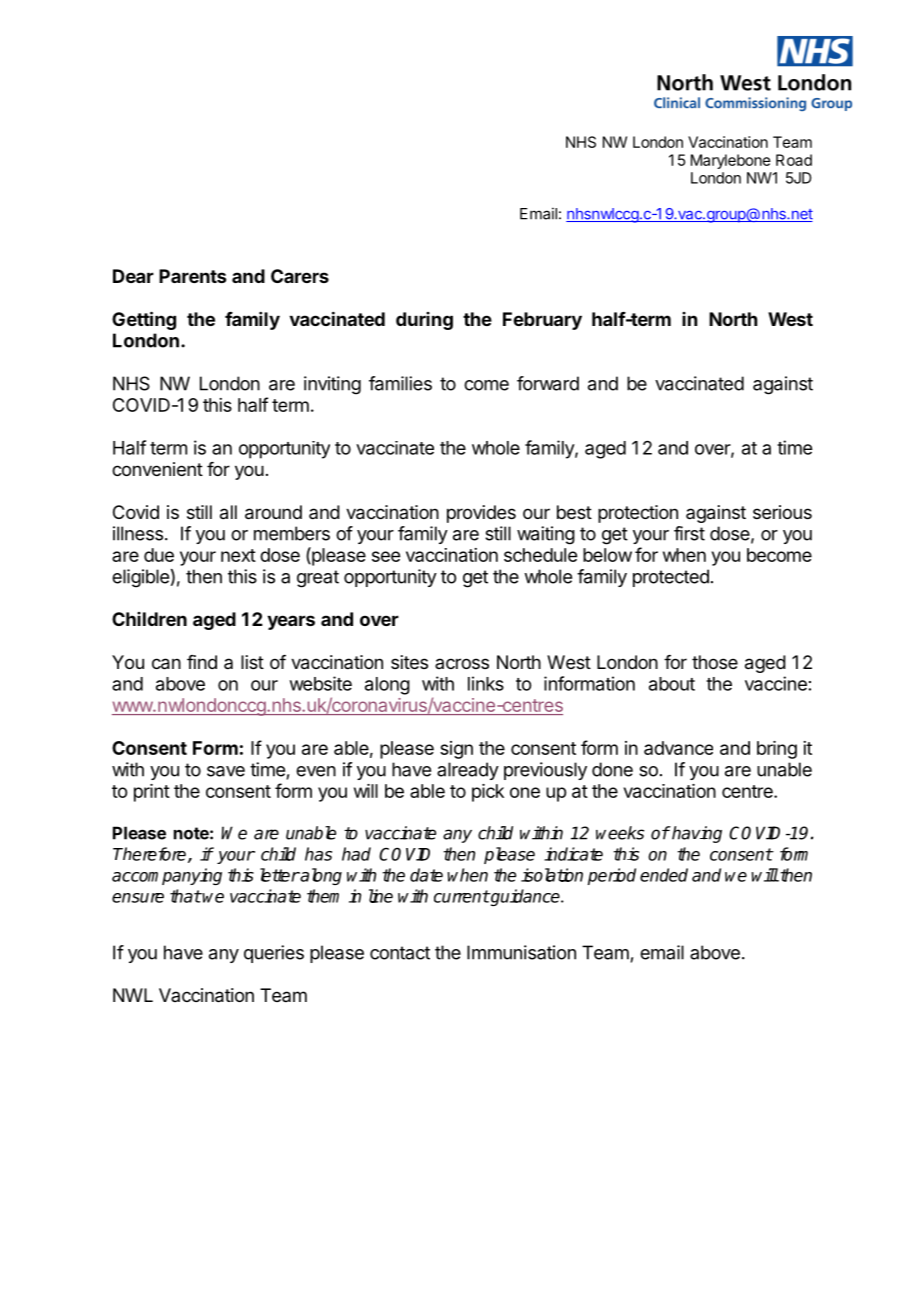 Image resolution: width=924 pixels, height=1308 pixels. What do you see at coordinates (462, 896) in the document?
I see `current` at bounding box center [462, 896].
